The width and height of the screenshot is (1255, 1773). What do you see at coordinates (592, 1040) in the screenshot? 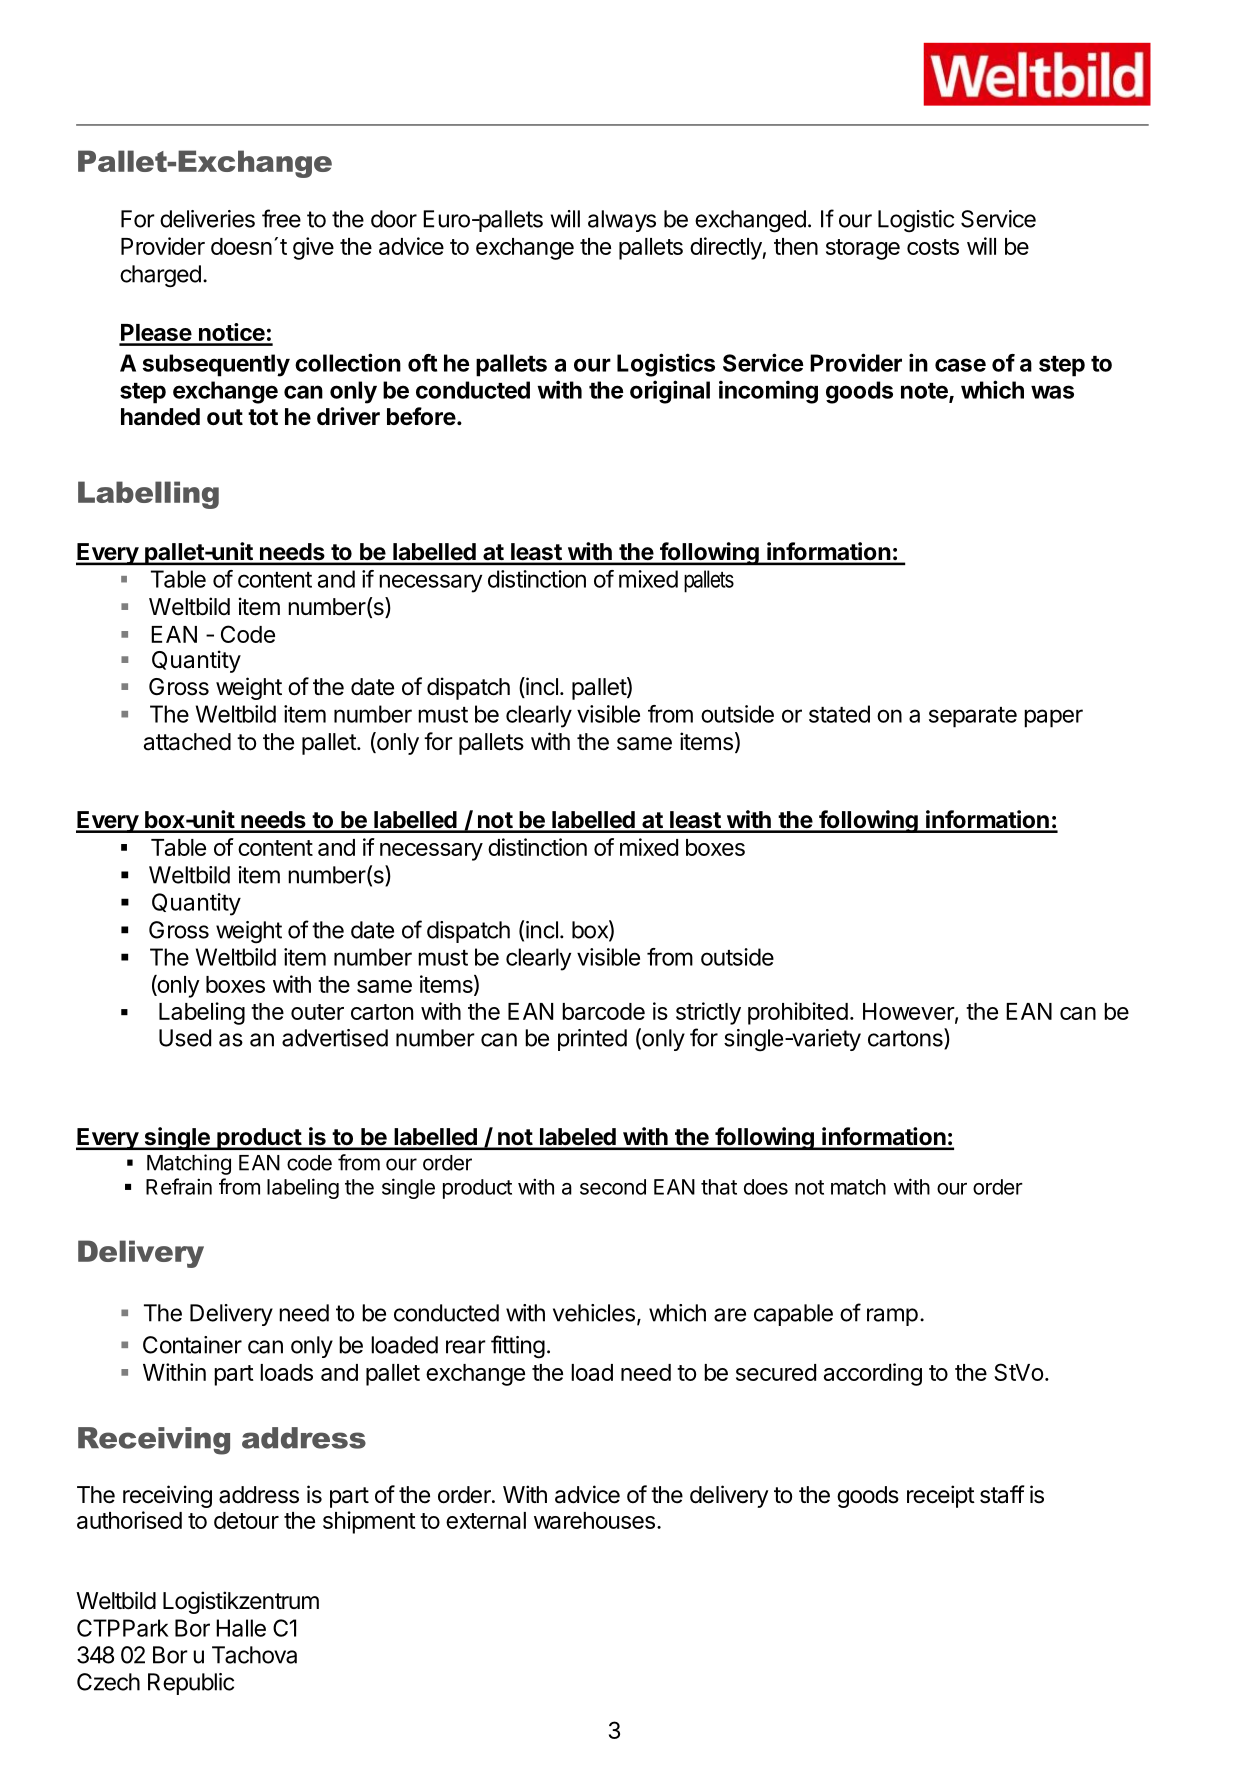
I see `printed` at bounding box center [592, 1040].
